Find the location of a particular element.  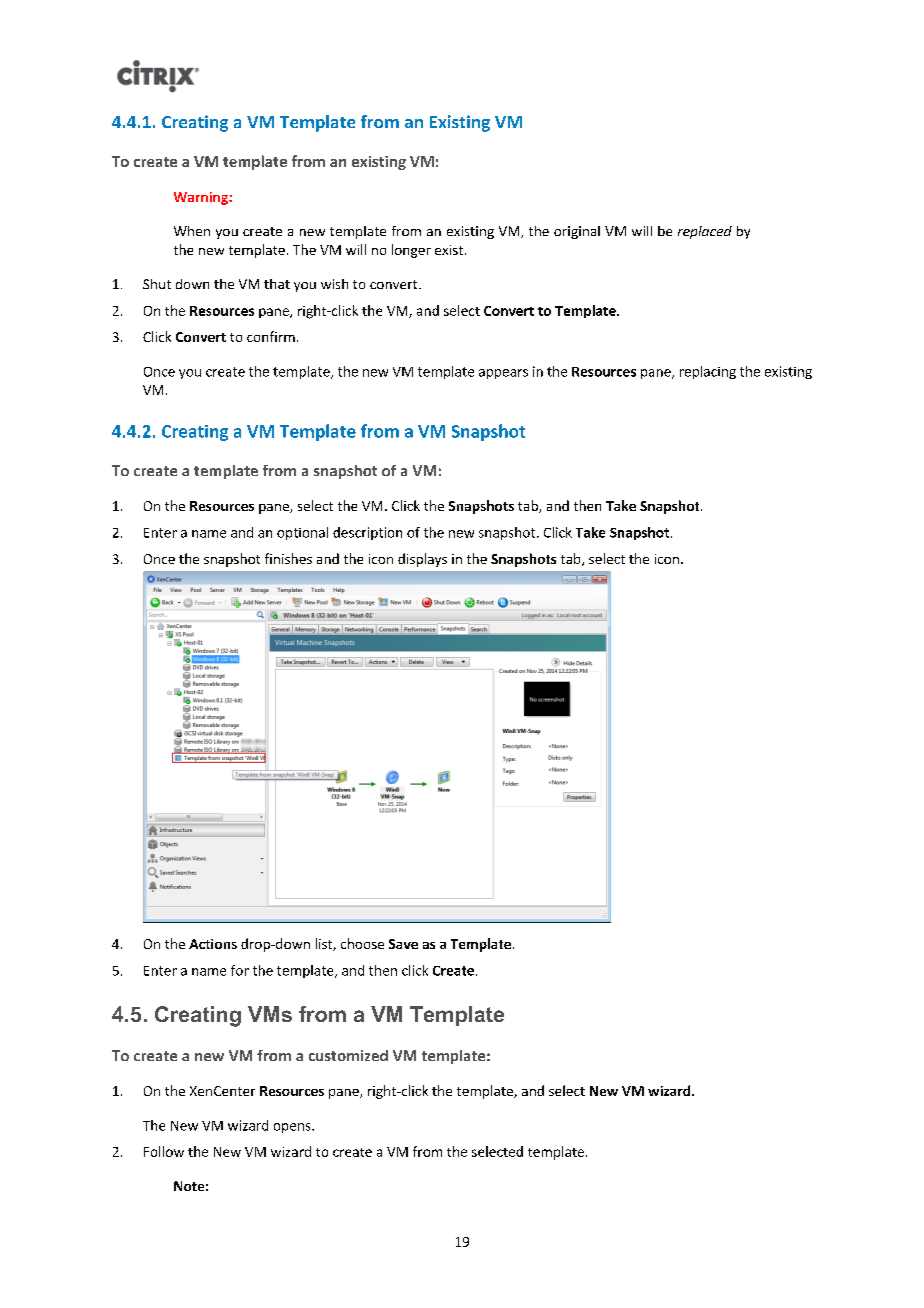

longer is located at coordinates (411, 251).
